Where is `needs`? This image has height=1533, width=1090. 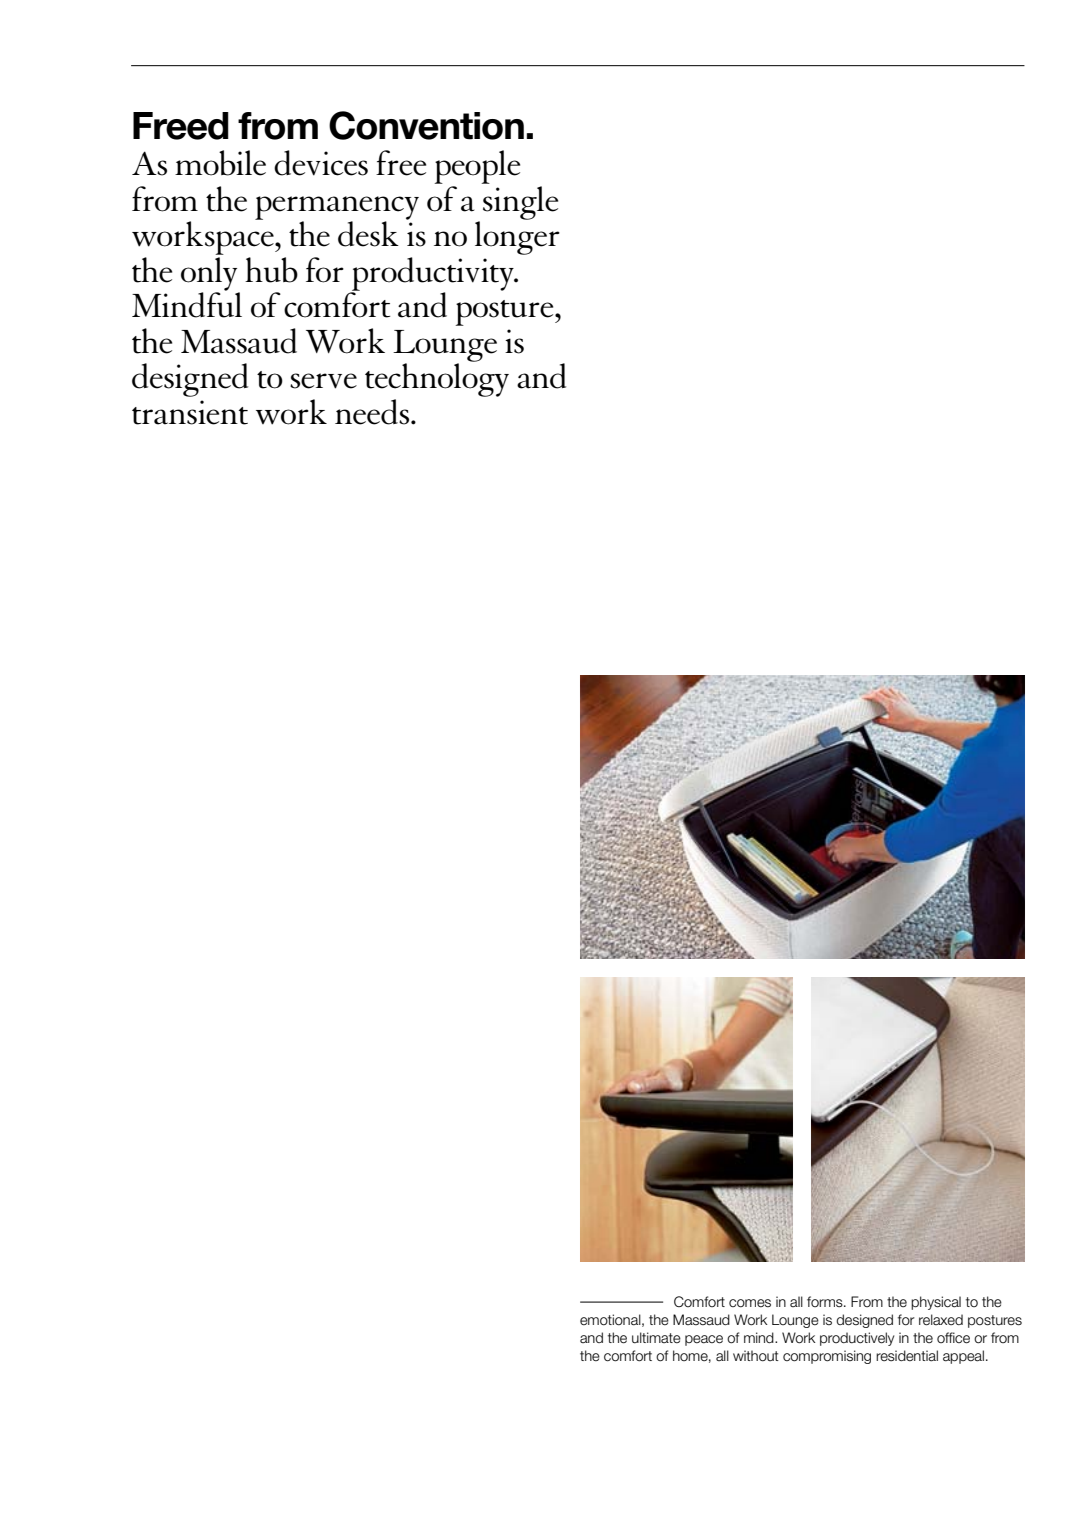
needs is located at coordinates (373, 412).
